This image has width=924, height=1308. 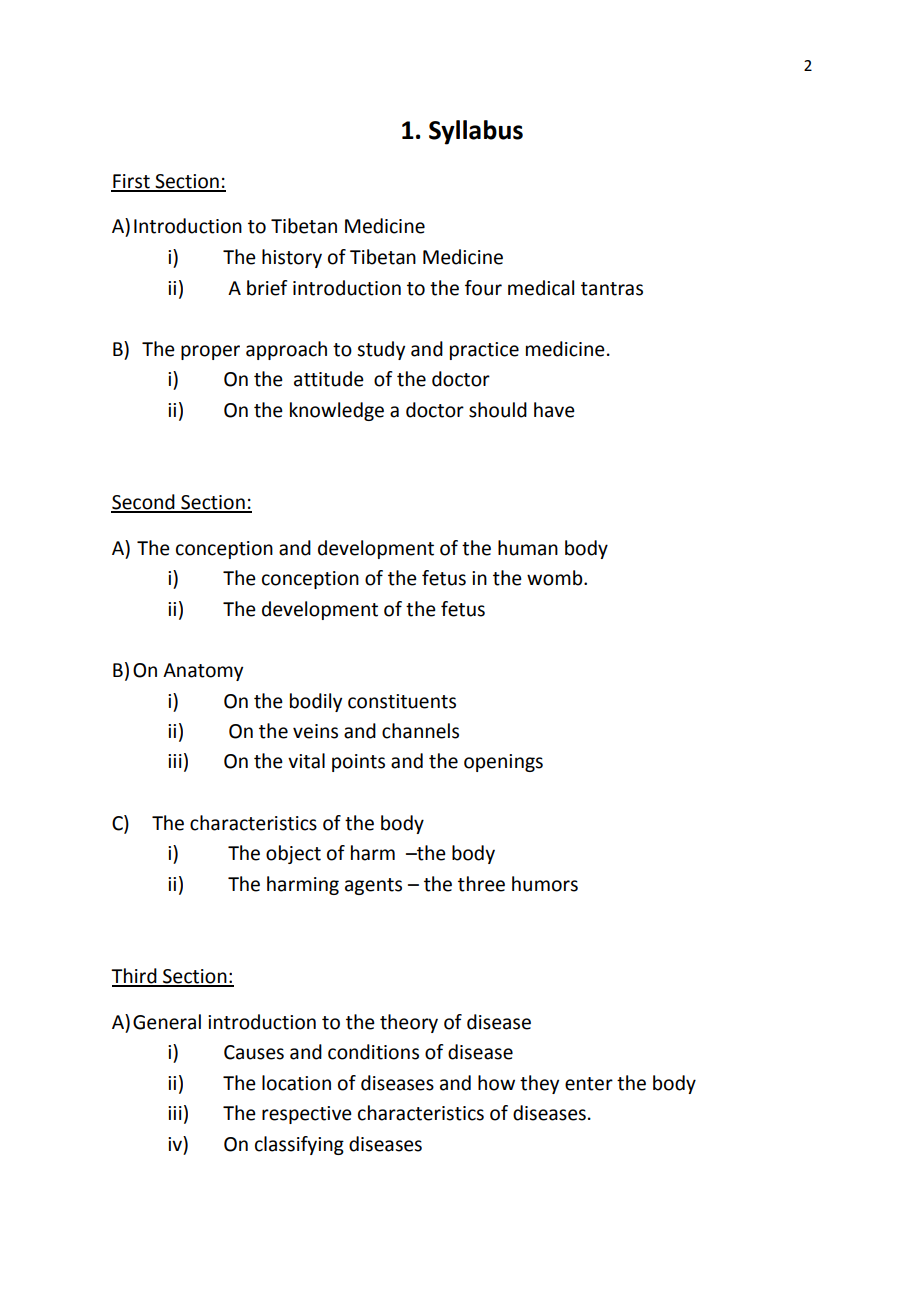 What do you see at coordinates (503, 763) in the image?
I see `openings` at bounding box center [503, 763].
